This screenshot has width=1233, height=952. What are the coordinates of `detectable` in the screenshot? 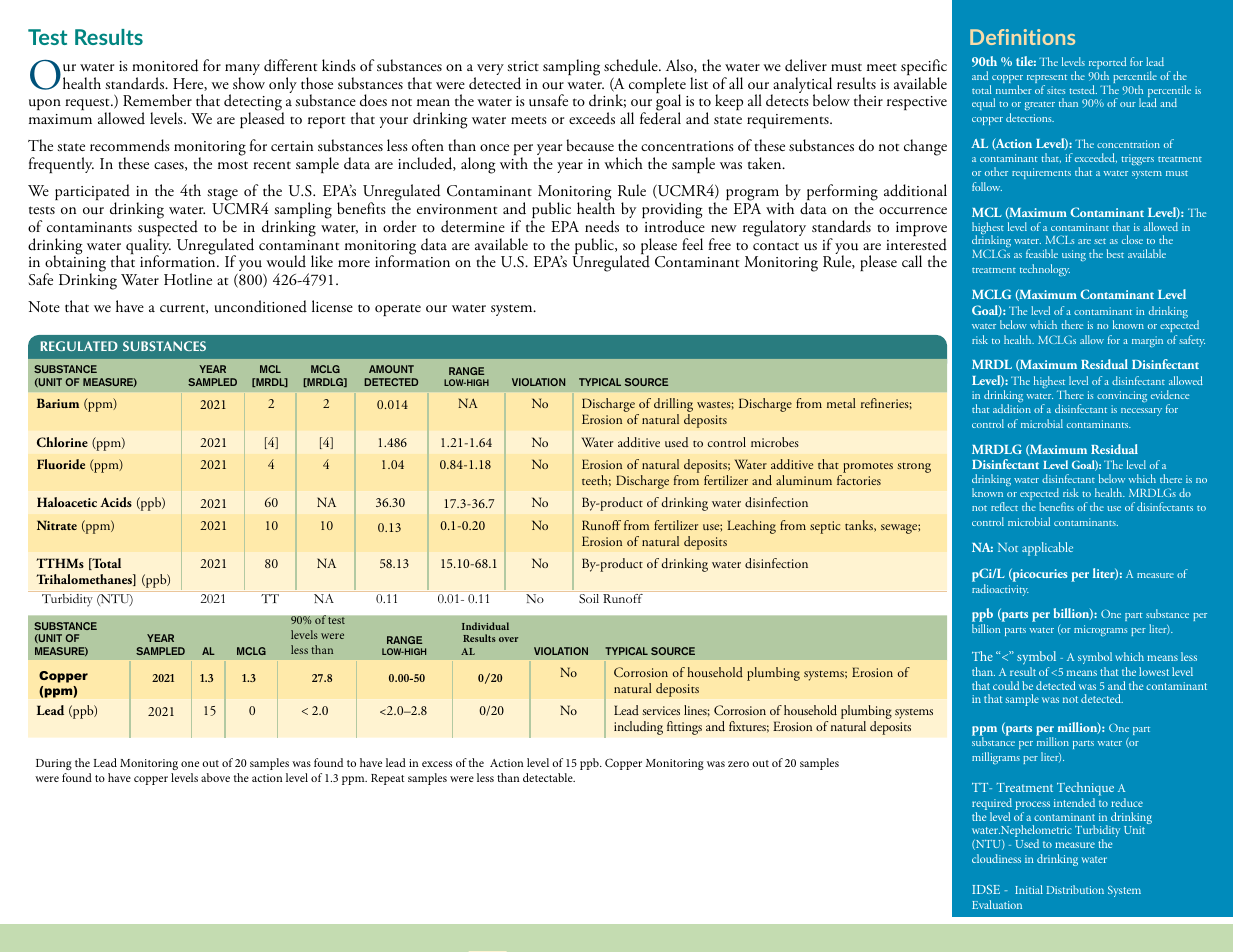 It's located at (549, 777).
